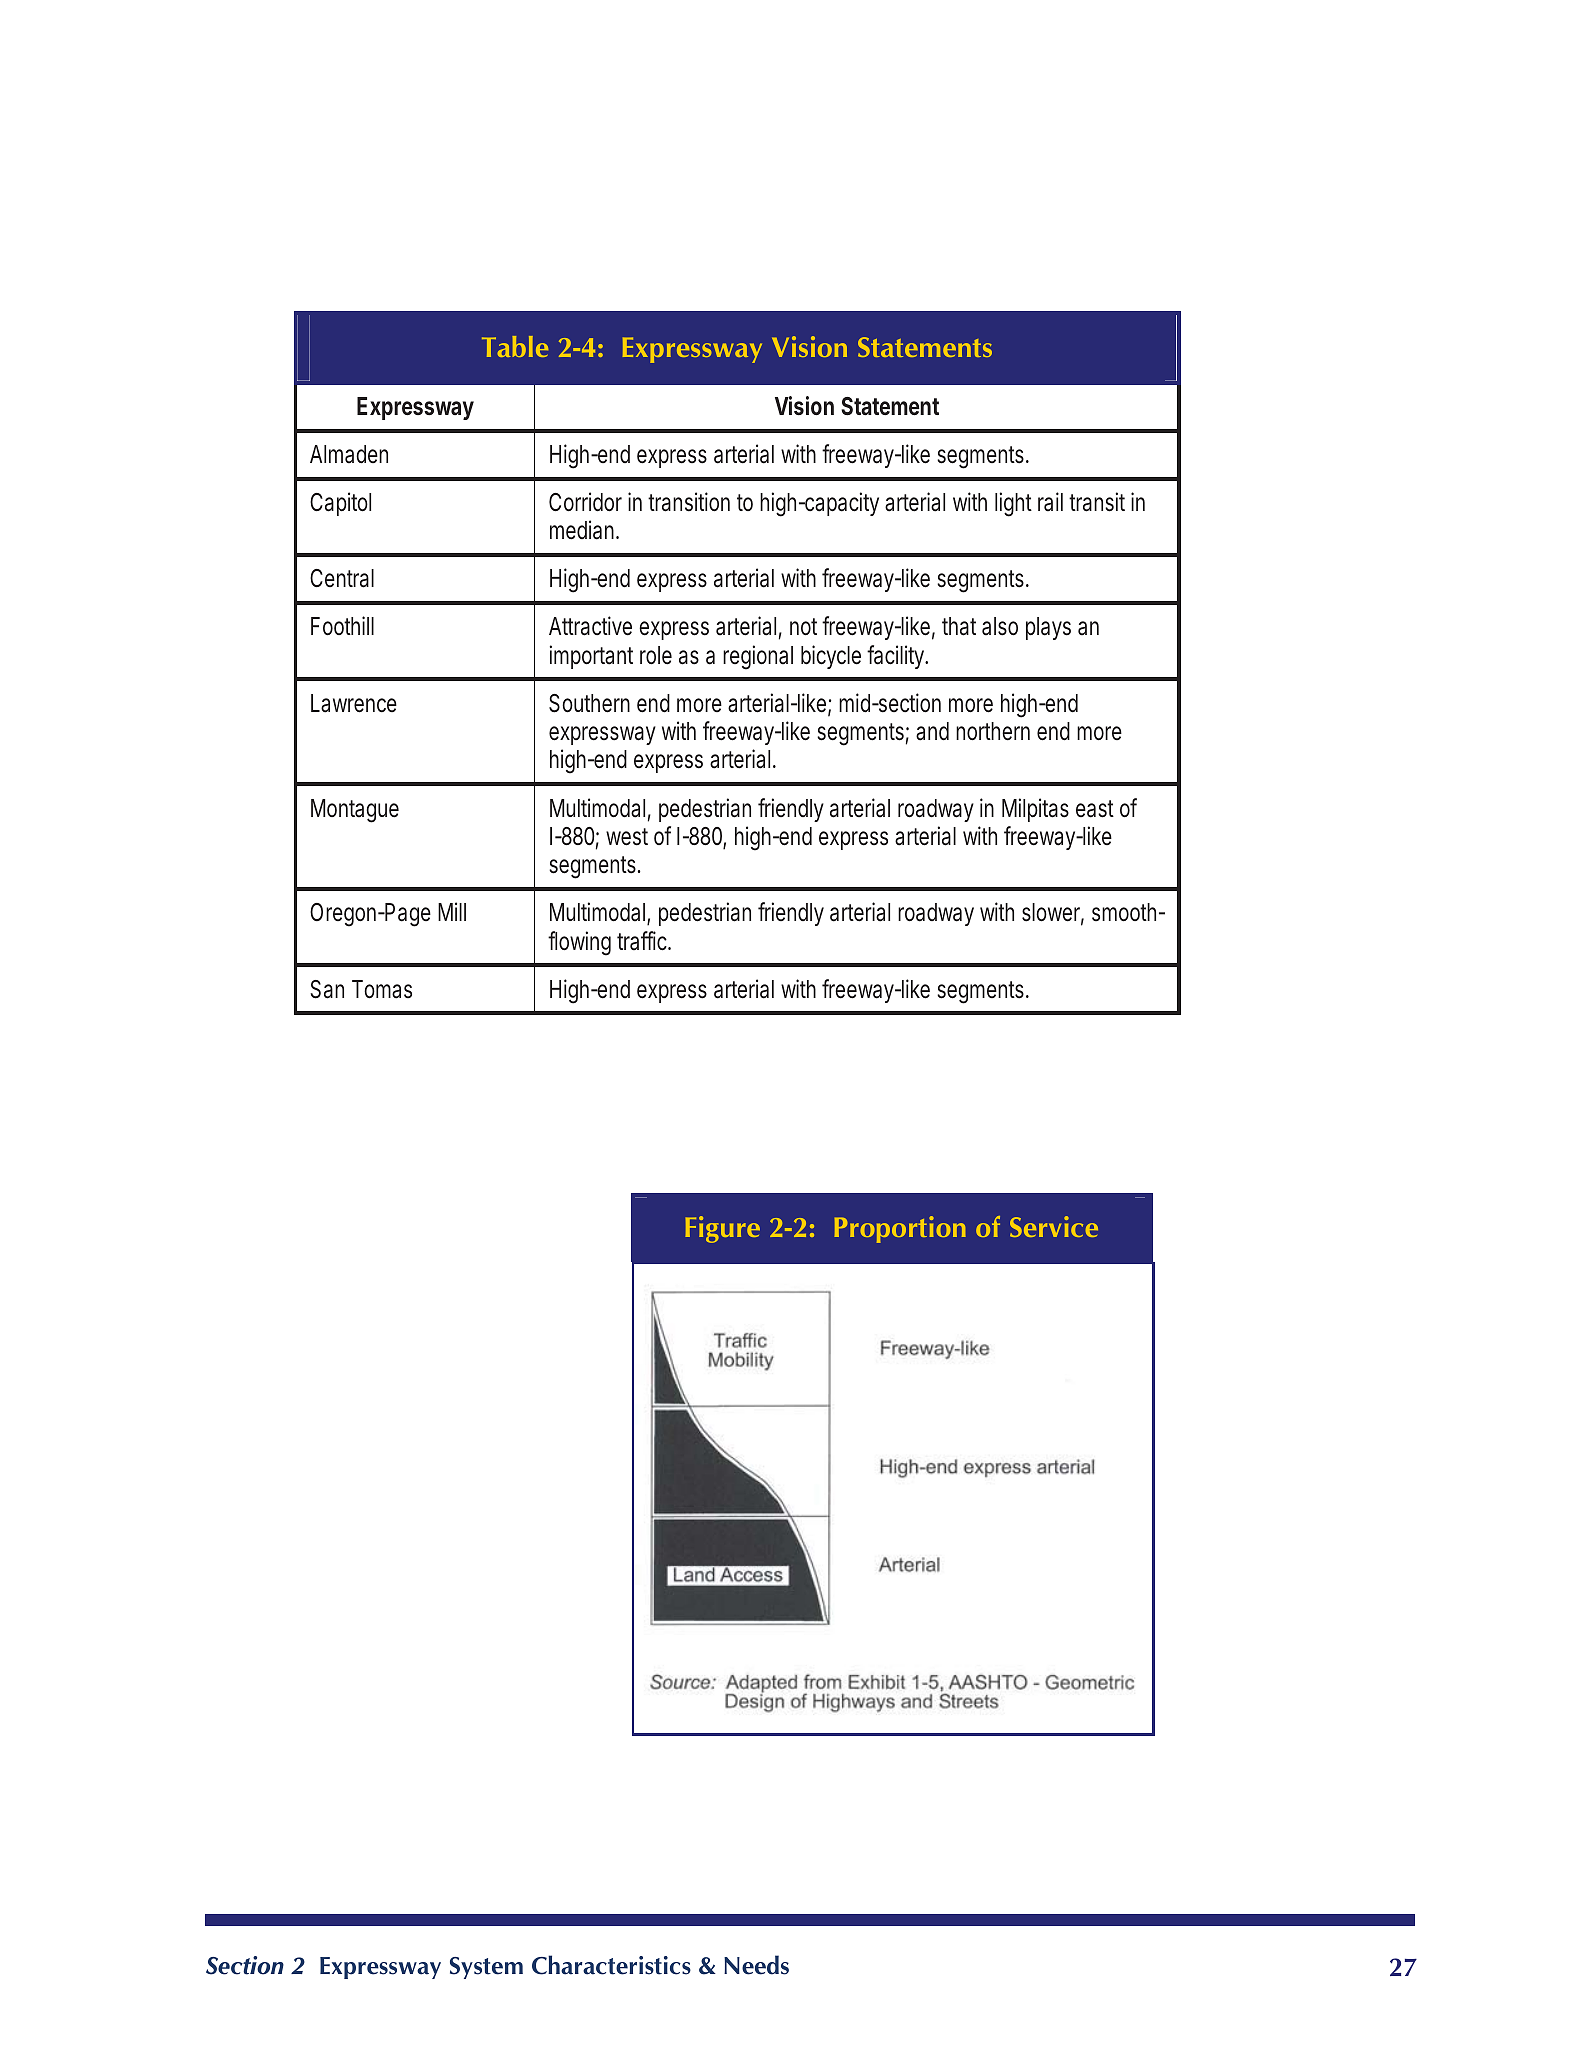  What do you see at coordinates (1013, 504) in the screenshot?
I see `light` at bounding box center [1013, 504].
